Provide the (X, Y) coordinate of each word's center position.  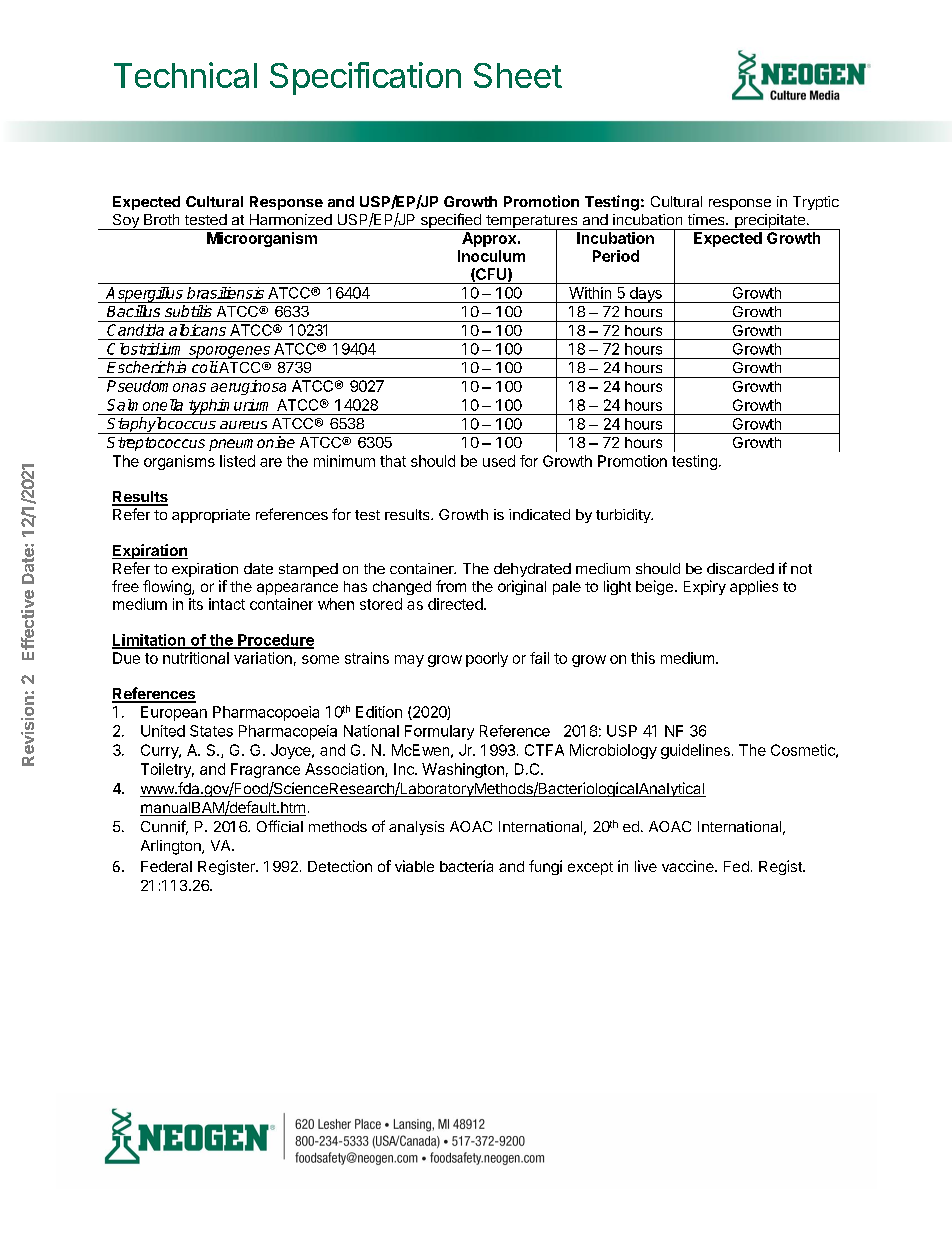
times (707, 219)
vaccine (689, 866)
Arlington (172, 847)
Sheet (518, 75)
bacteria (466, 866)
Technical (185, 75)
